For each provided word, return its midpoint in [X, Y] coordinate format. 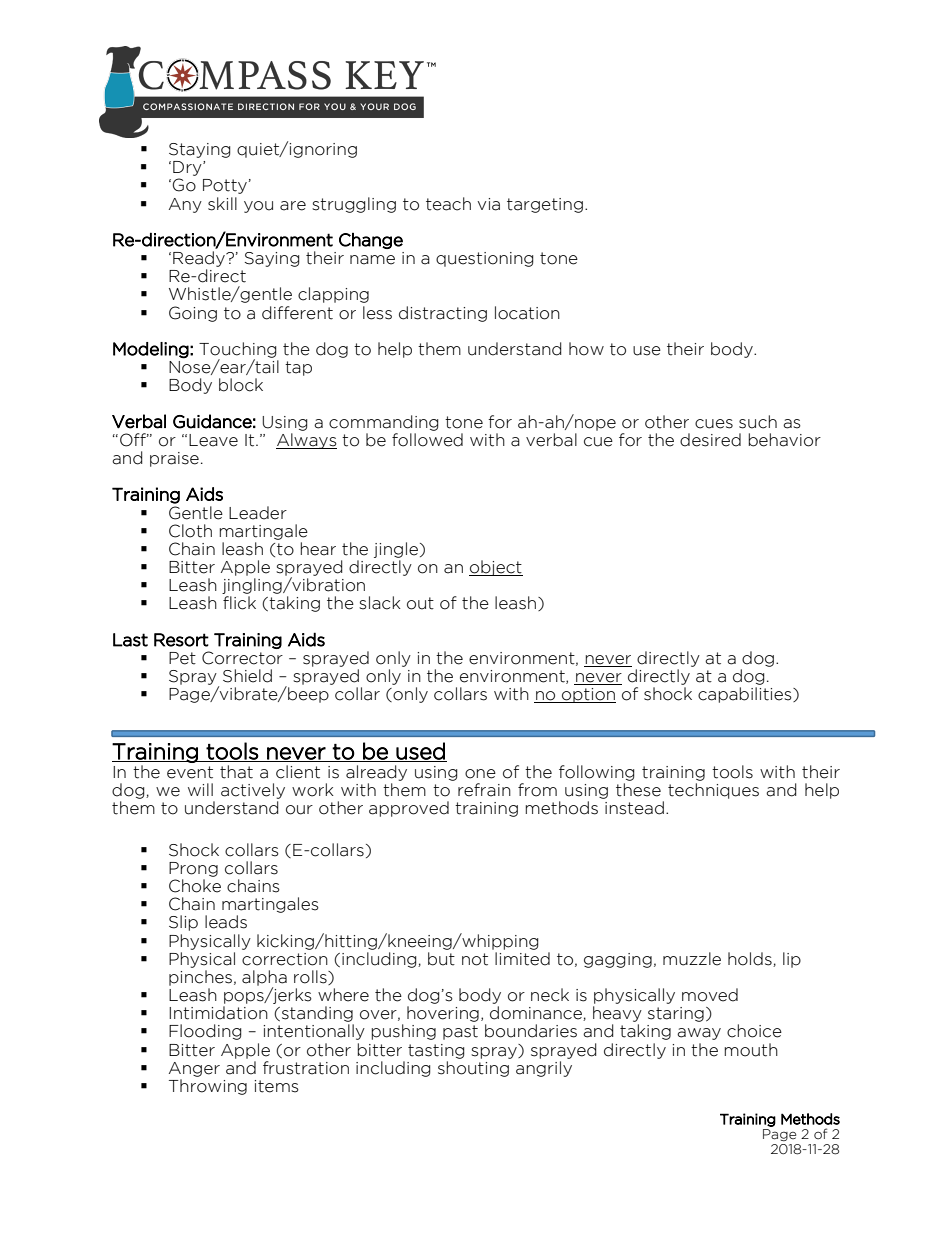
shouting [473, 1069]
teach [448, 204]
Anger [194, 1069]
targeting [545, 205]
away [699, 1034]
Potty [225, 186]
